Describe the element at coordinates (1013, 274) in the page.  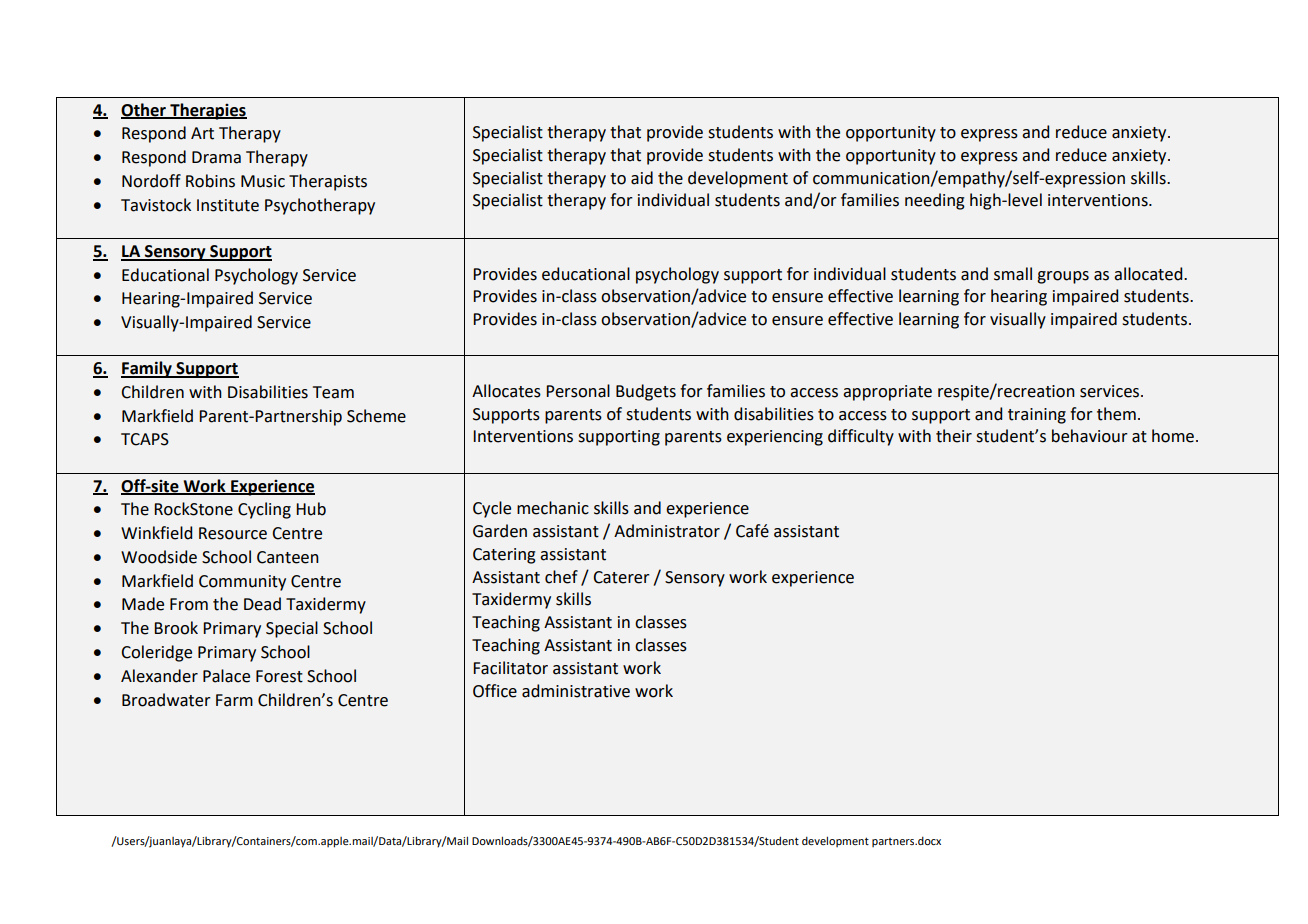
I see `small` at that location.
